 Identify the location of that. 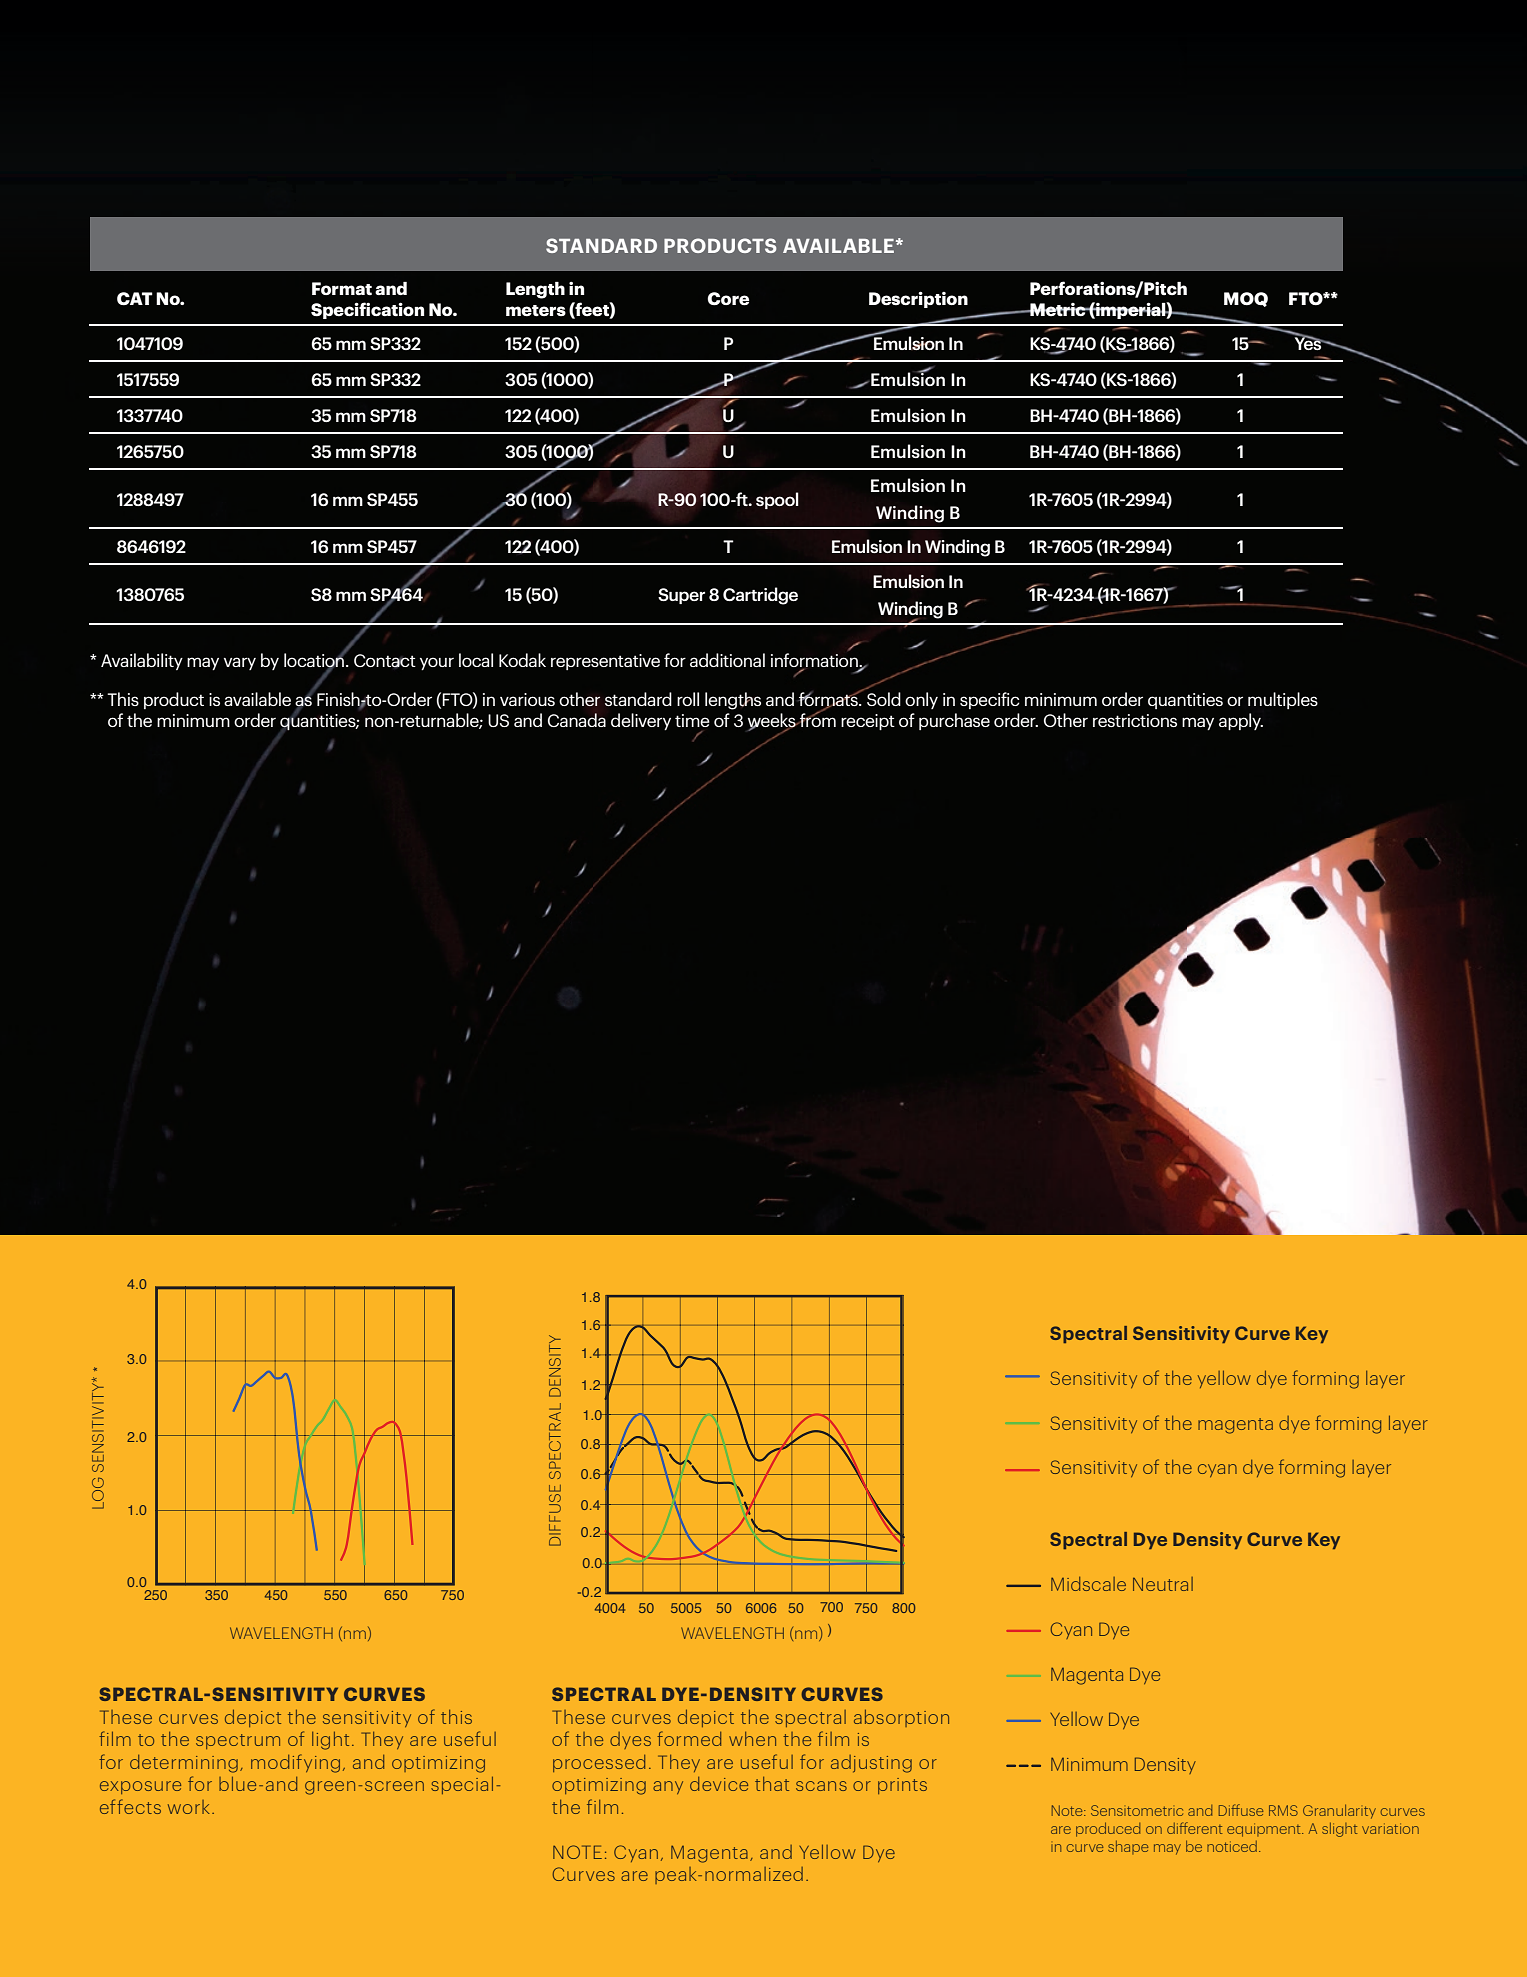
(772, 1784).
